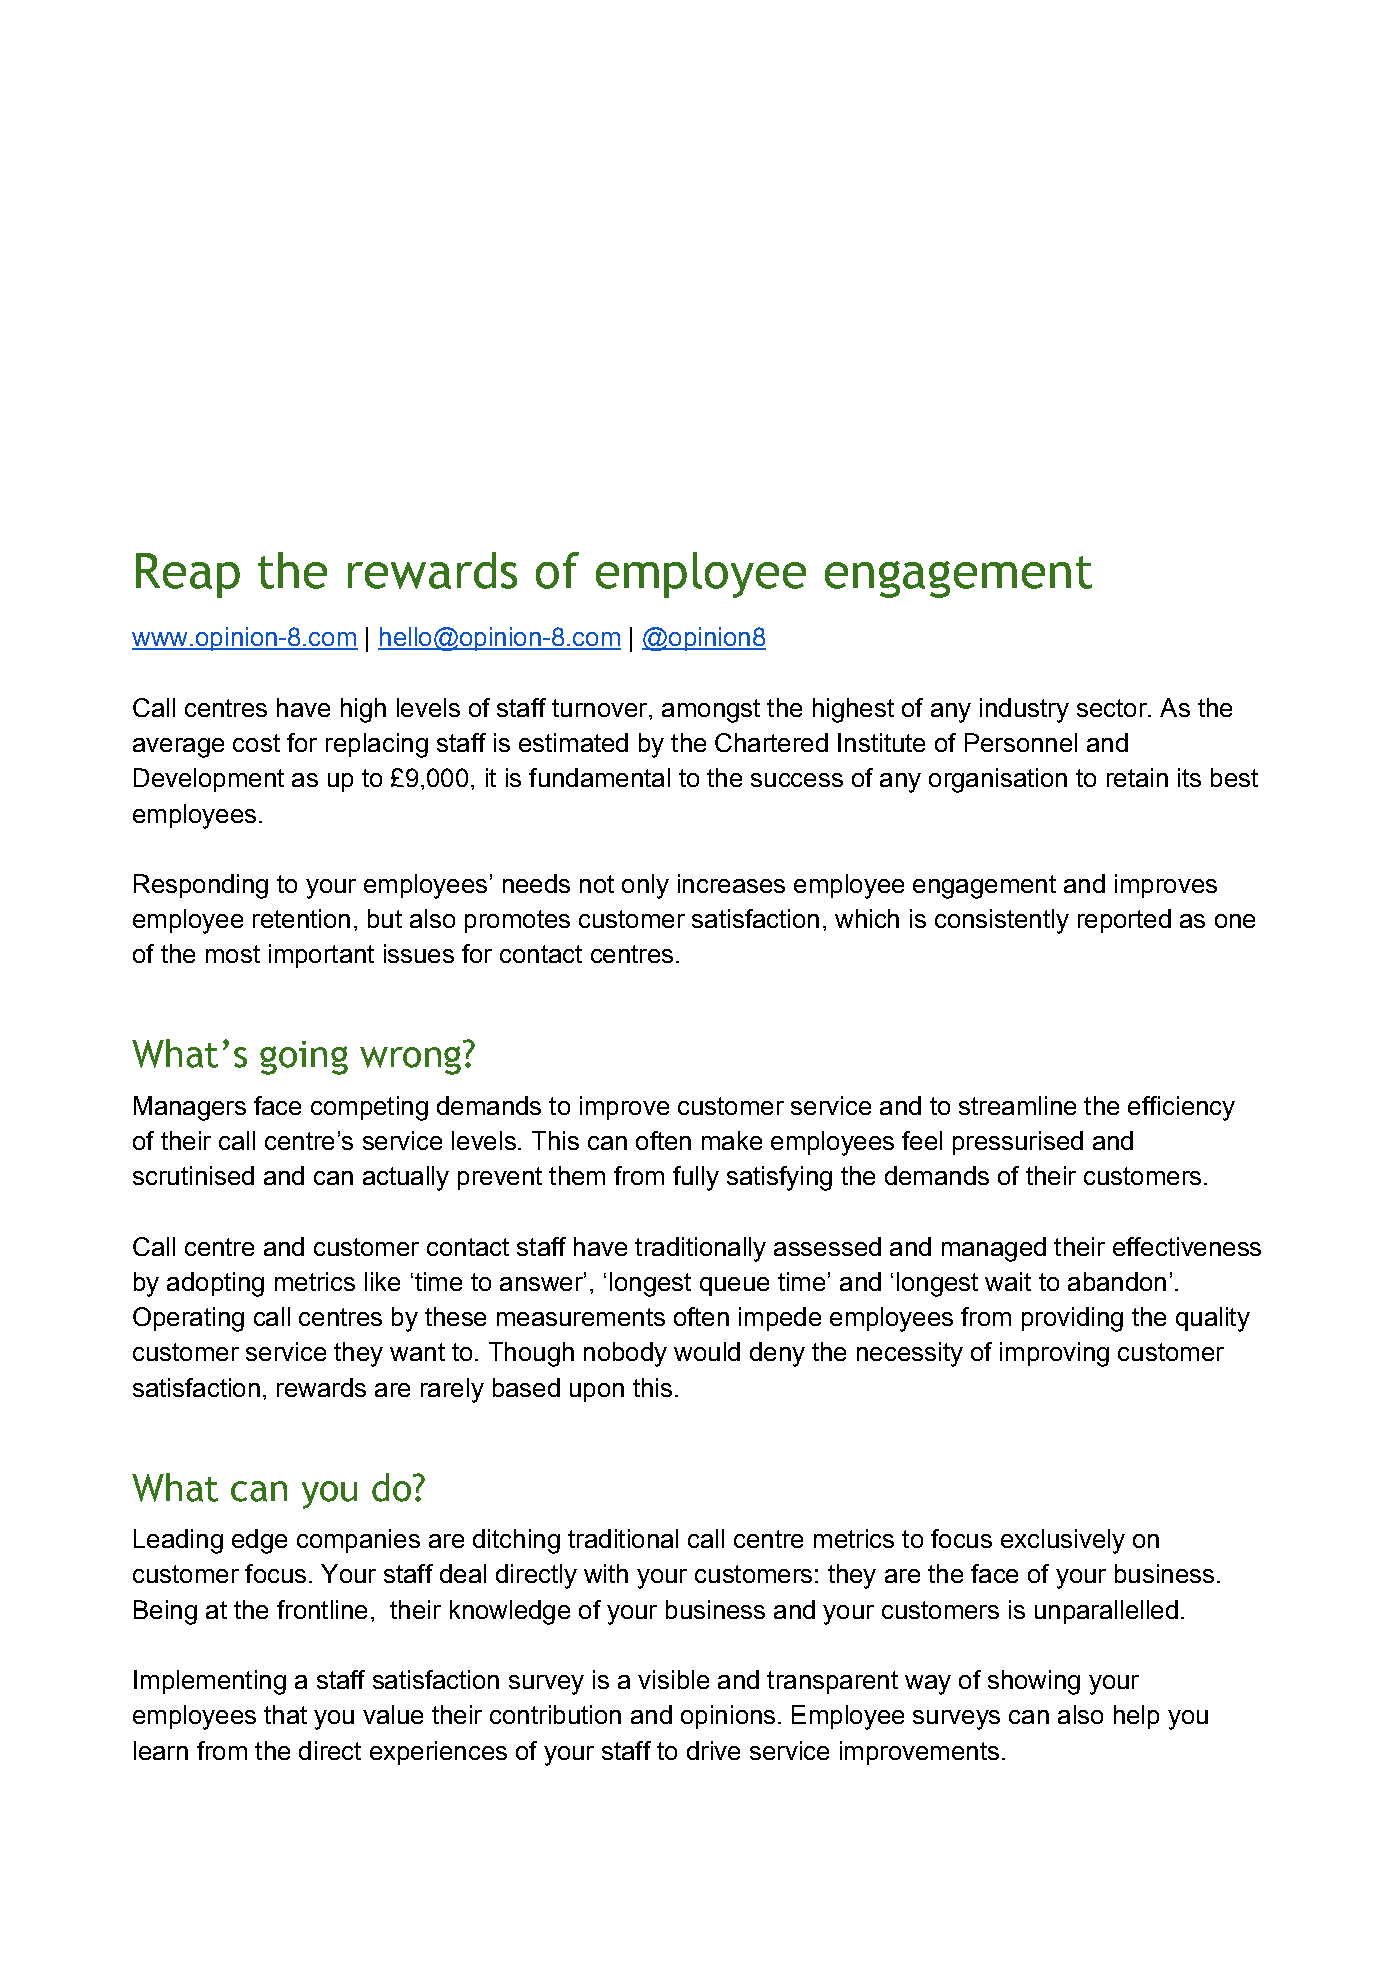 Image resolution: width=1398 pixels, height=1980 pixels. Describe the element at coordinates (696, 1178) in the screenshot. I see `fully` at that location.
